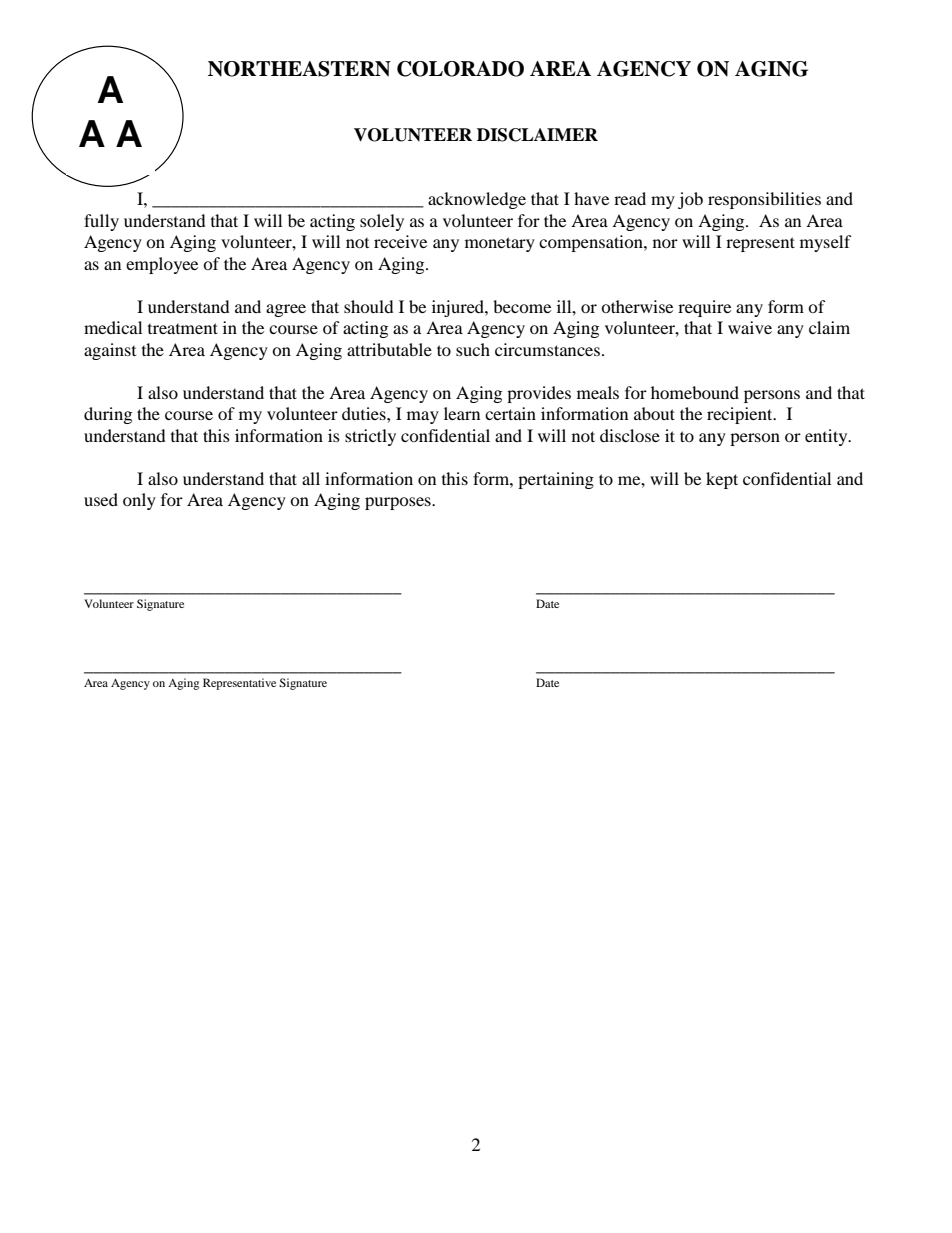 Image resolution: width=952 pixels, height=1233 pixels. I want to click on fully, so click(101, 222).
